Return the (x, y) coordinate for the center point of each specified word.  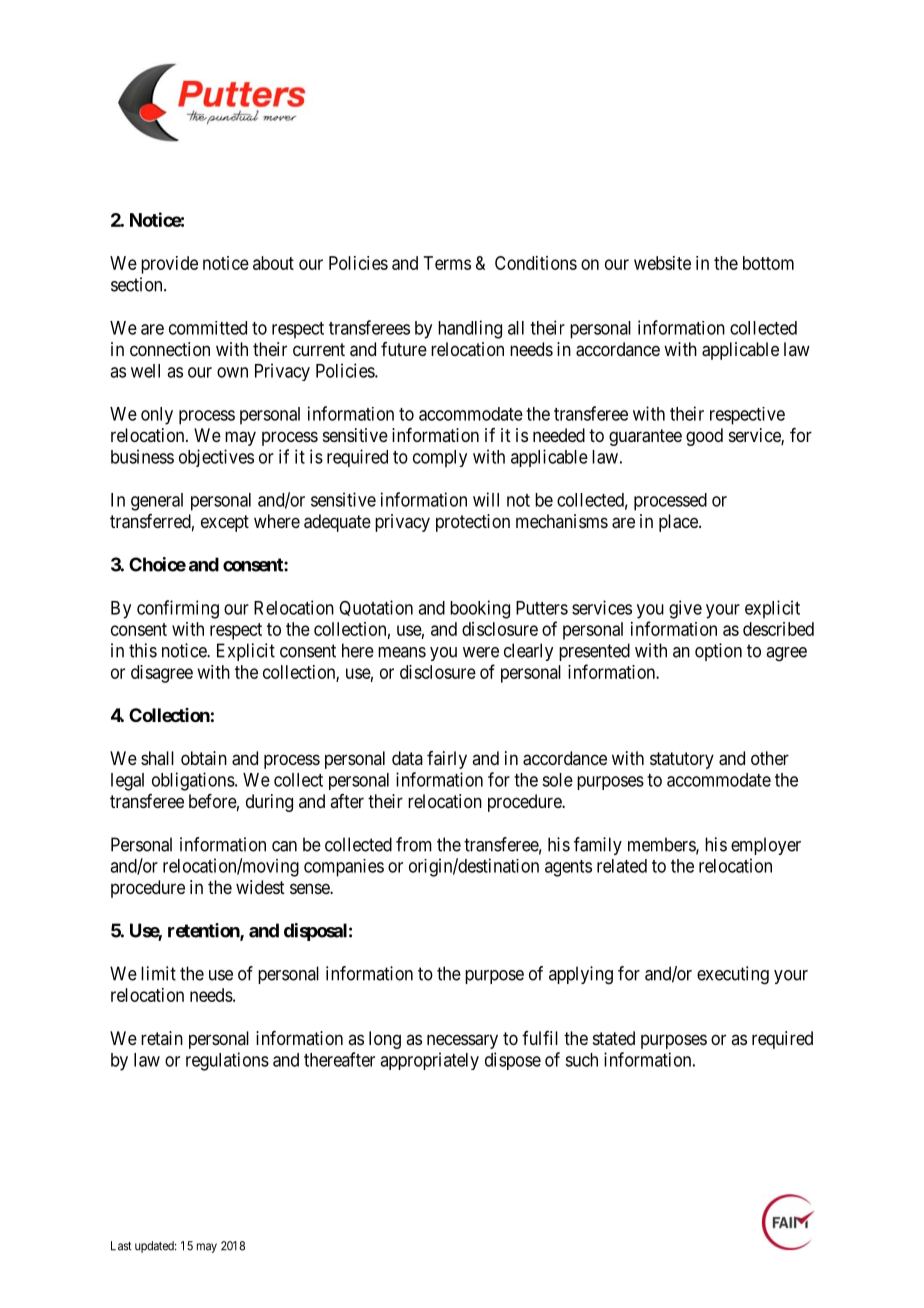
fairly (447, 760)
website (662, 263)
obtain (204, 758)
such (581, 1060)
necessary (462, 1041)
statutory (682, 760)
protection (473, 523)
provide (169, 265)
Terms (447, 263)
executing (733, 975)
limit (158, 973)
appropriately (429, 1061)
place (679, 523)
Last (121, 1246)
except (225, 523)
